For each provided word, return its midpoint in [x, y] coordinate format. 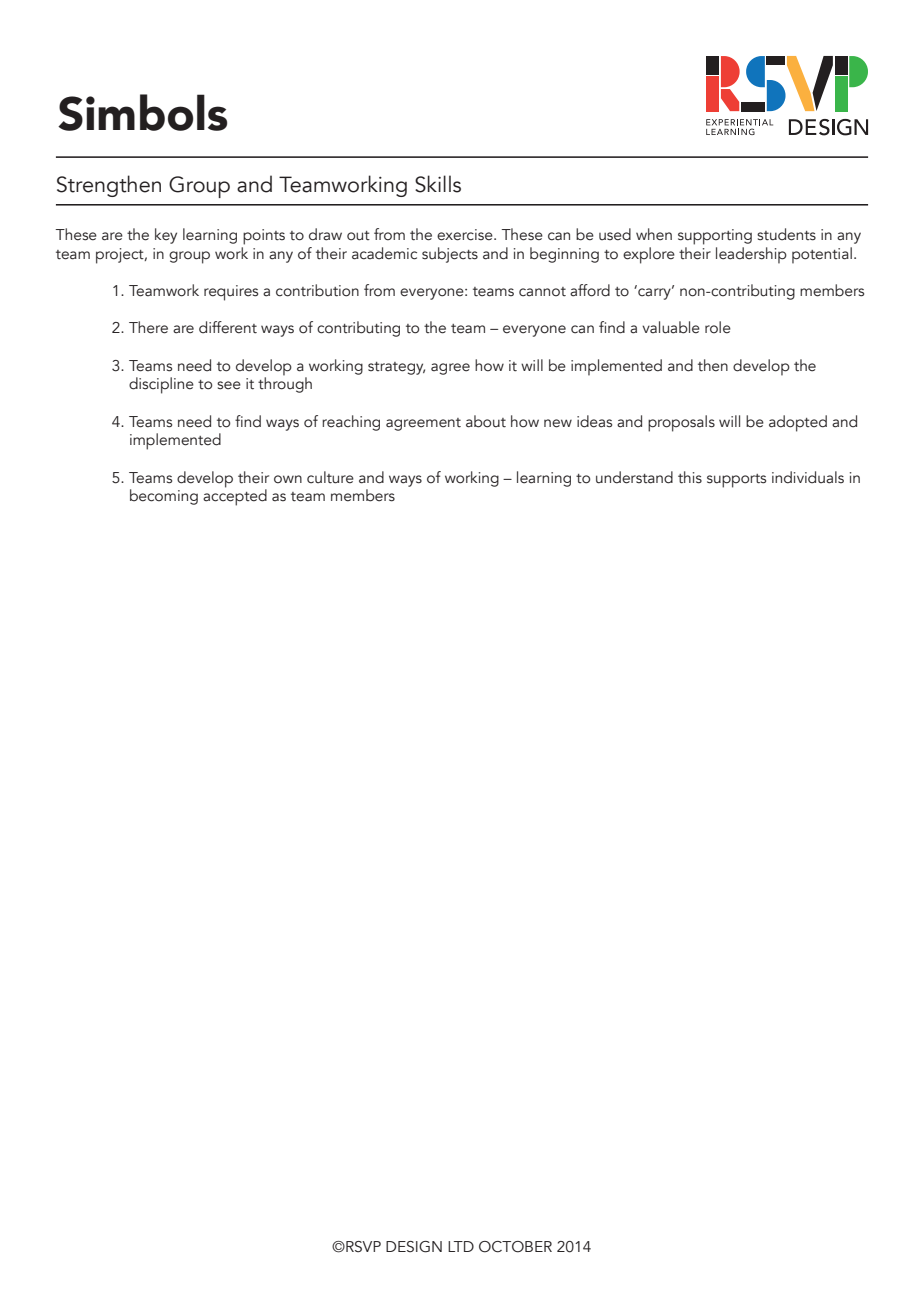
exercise [466, 235]
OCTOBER [515, 1247]
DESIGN [414, 1247]
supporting [715, 237]
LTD [461, 1246]
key [166, 236]
